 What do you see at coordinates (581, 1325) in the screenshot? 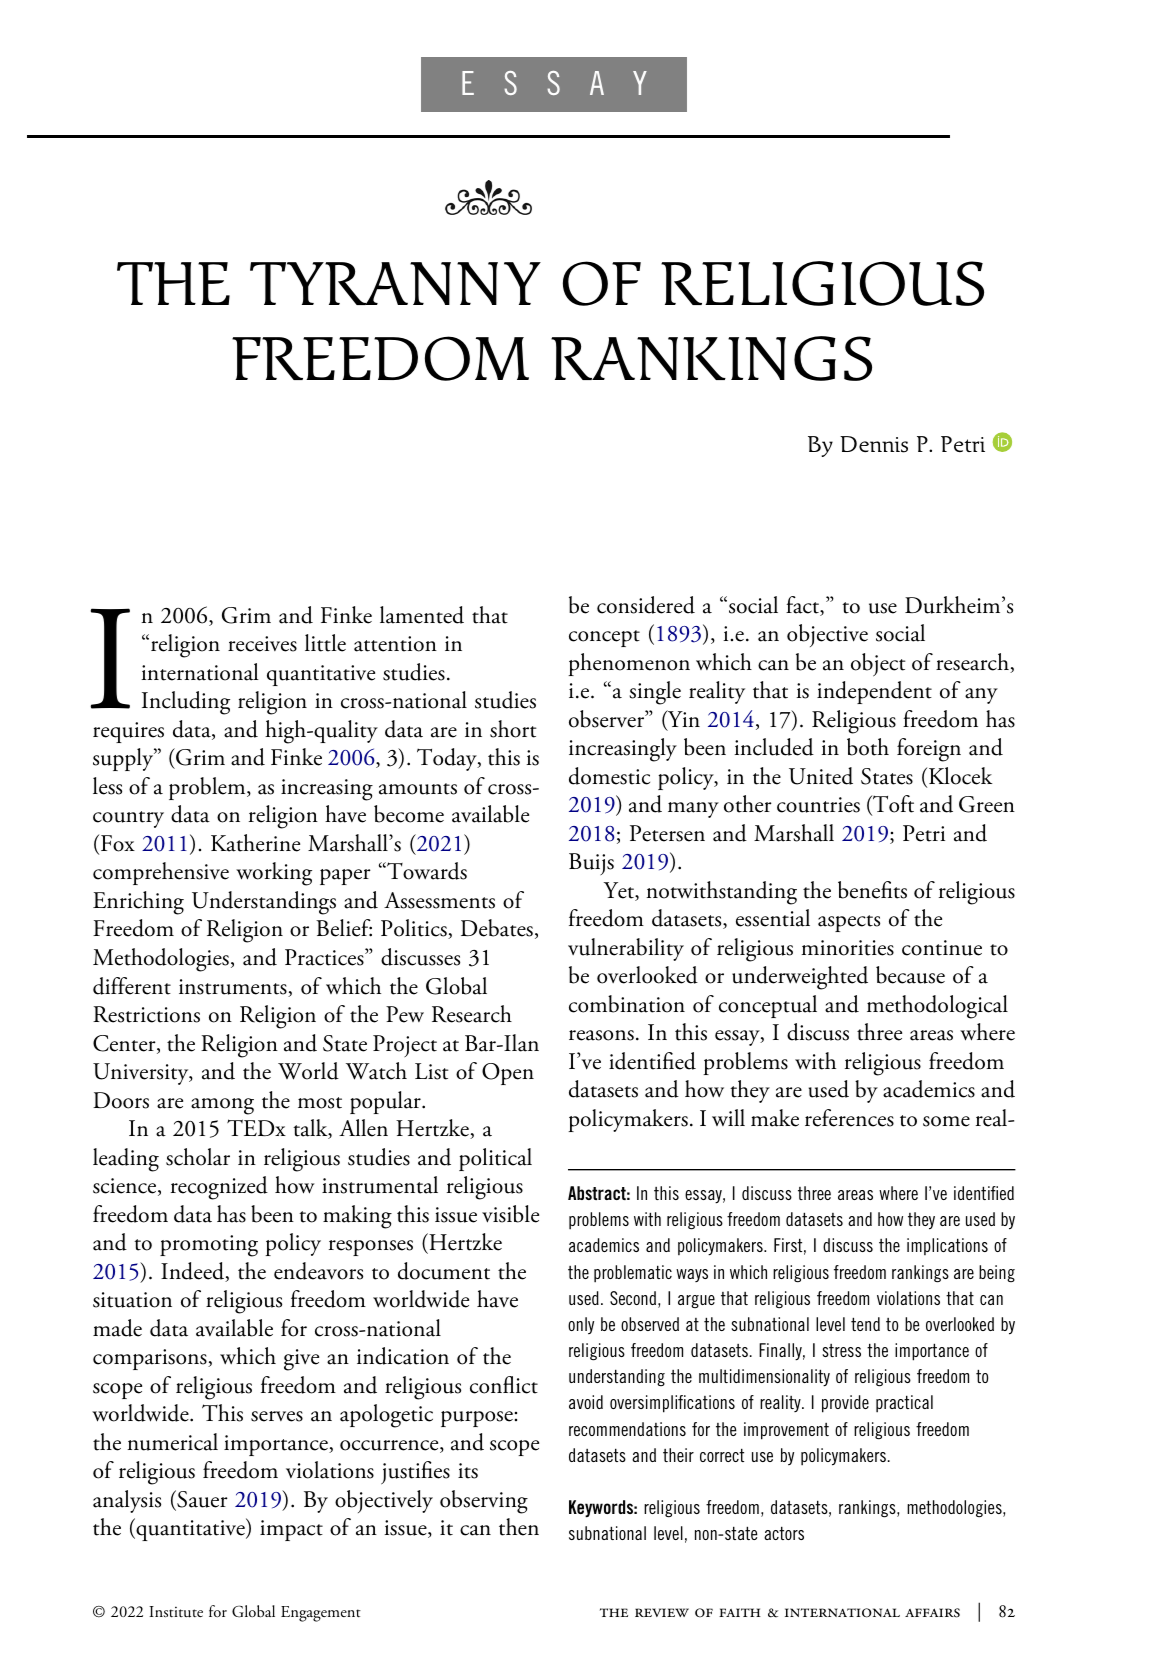
I see `only` at bounding box center [581, 1325].
